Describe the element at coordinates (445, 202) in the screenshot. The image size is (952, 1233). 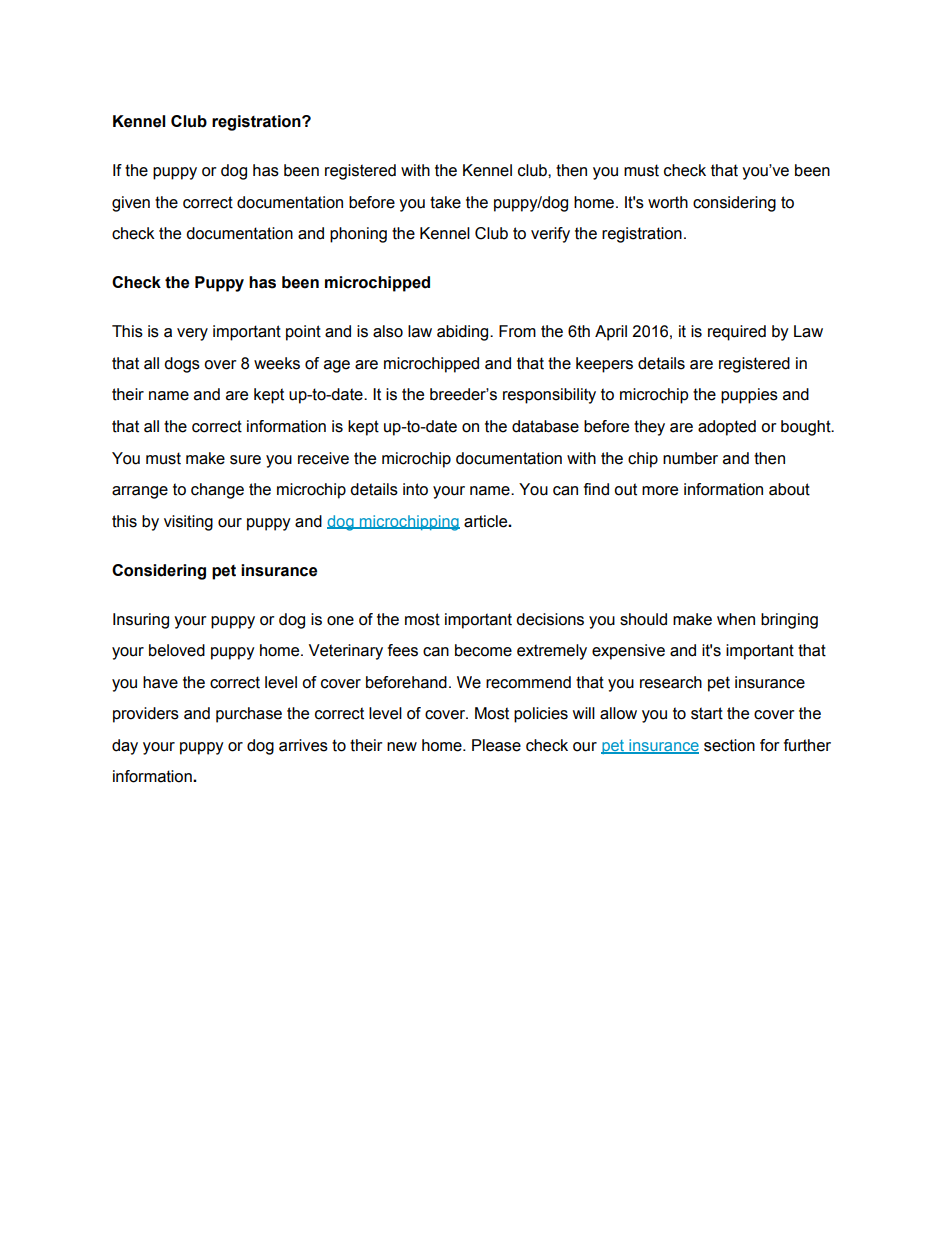
I see `take` at that location.
